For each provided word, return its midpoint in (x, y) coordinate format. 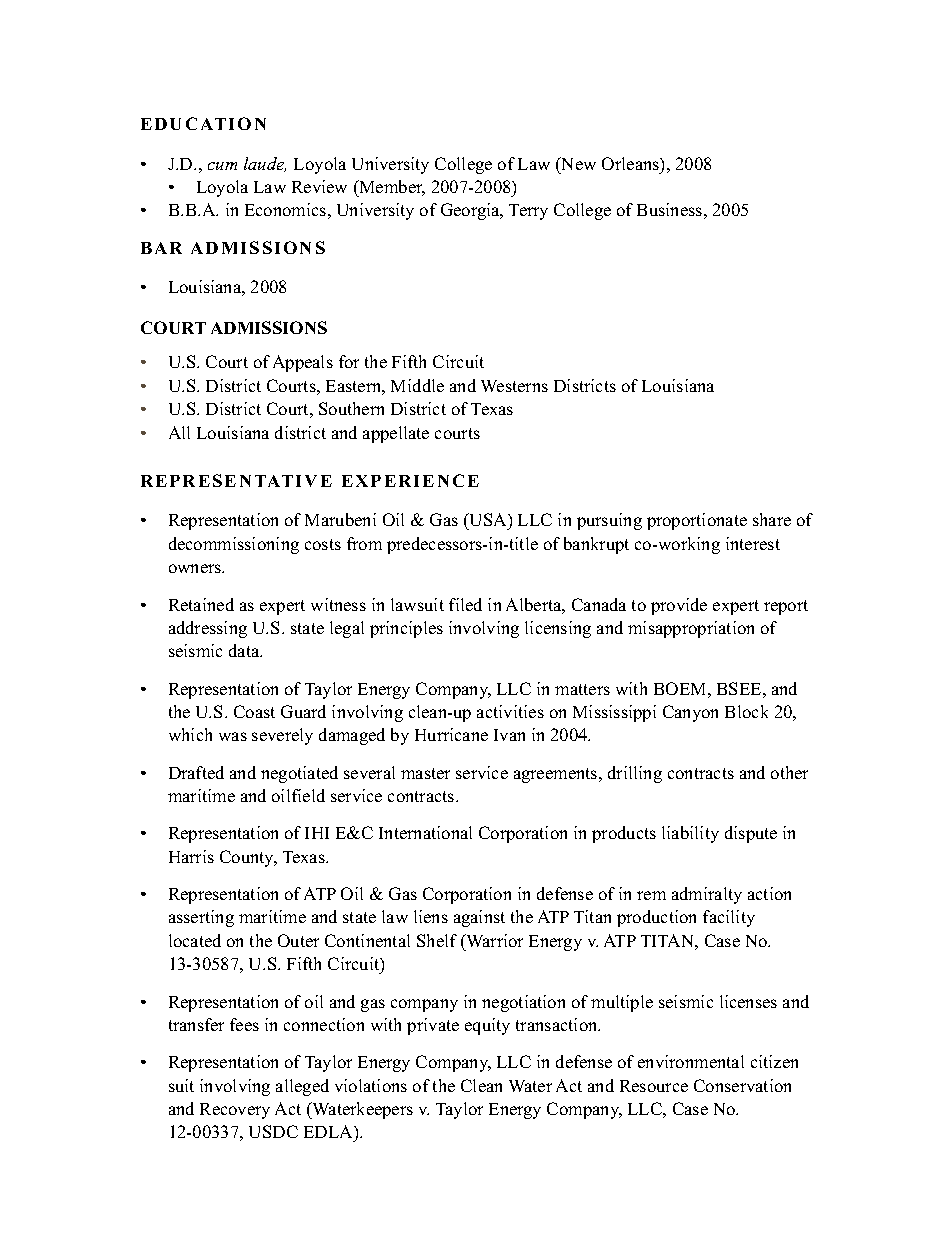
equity (487, 1026)
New (577, 163)
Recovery (235, 1111)
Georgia (471, 211)
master (425, 773)
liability (690, 834)
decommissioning (234, 545)
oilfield (298, 795)
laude (265, 164)
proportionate (697, 521)
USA (488, 521)
